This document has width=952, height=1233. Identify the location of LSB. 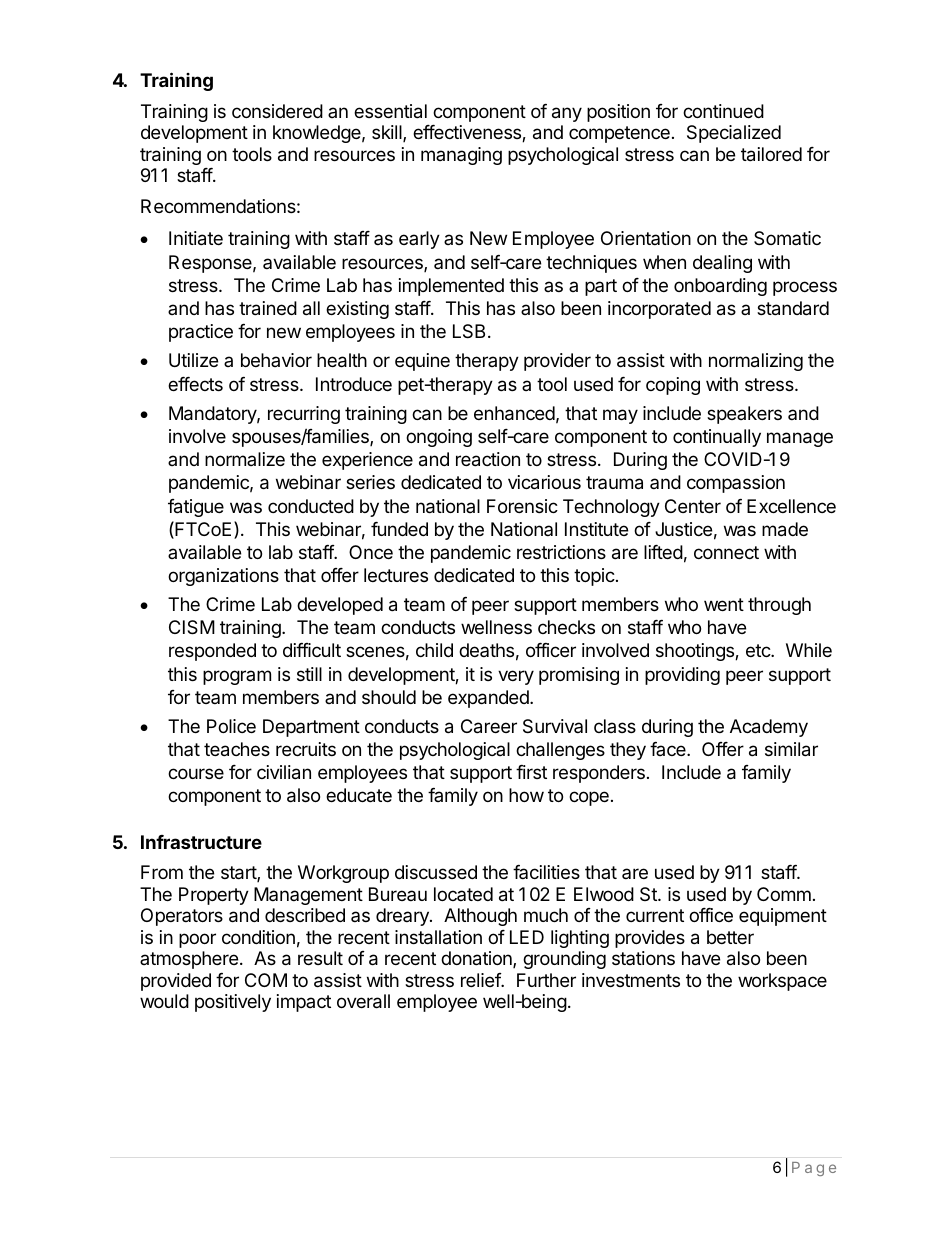
(469, 331).
